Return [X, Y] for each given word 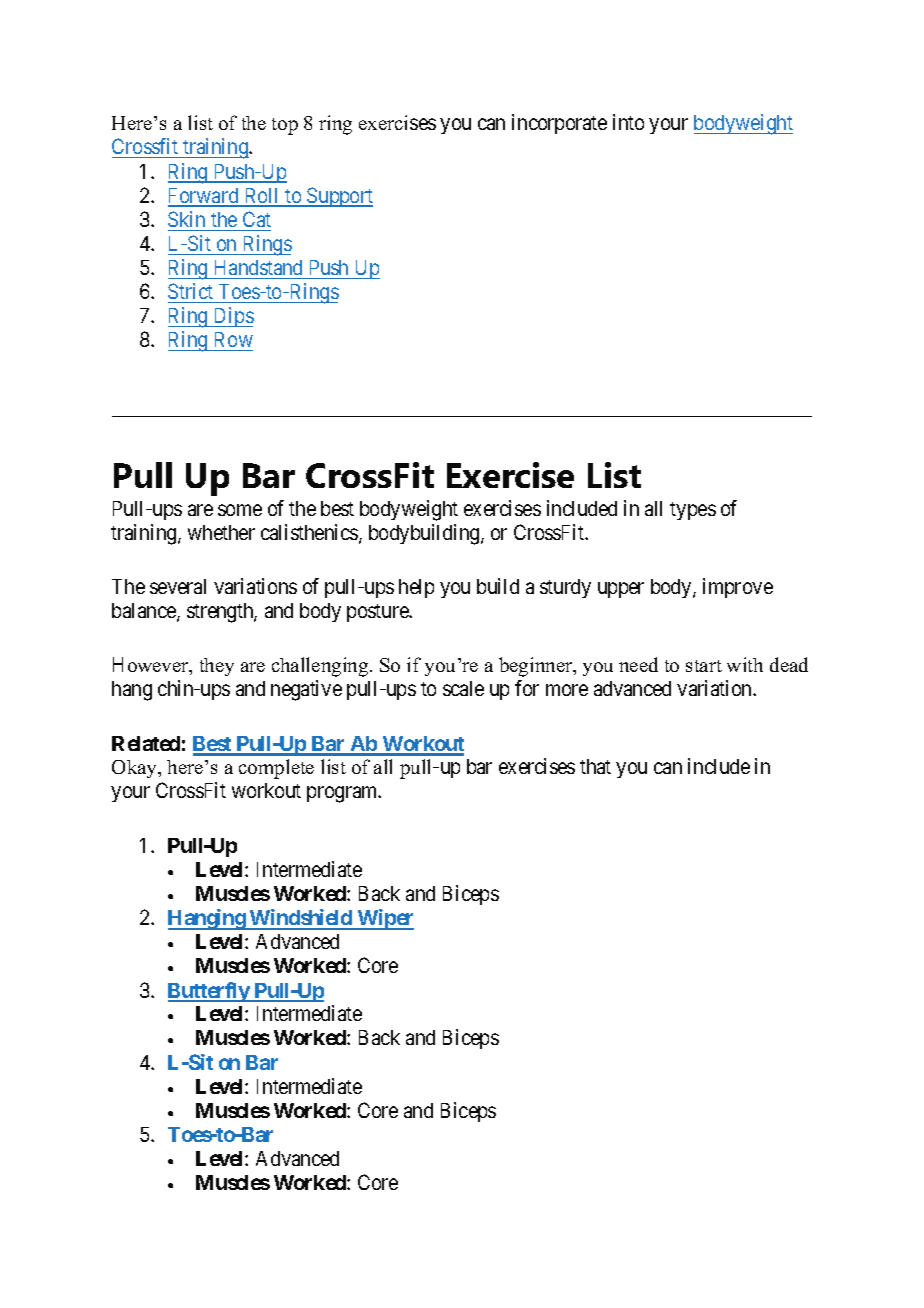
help [416, 588]
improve [738, 588]
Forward [204, 197]
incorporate [559, 124]
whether [221, 532]
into [628, 122]
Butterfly [209, 992]
